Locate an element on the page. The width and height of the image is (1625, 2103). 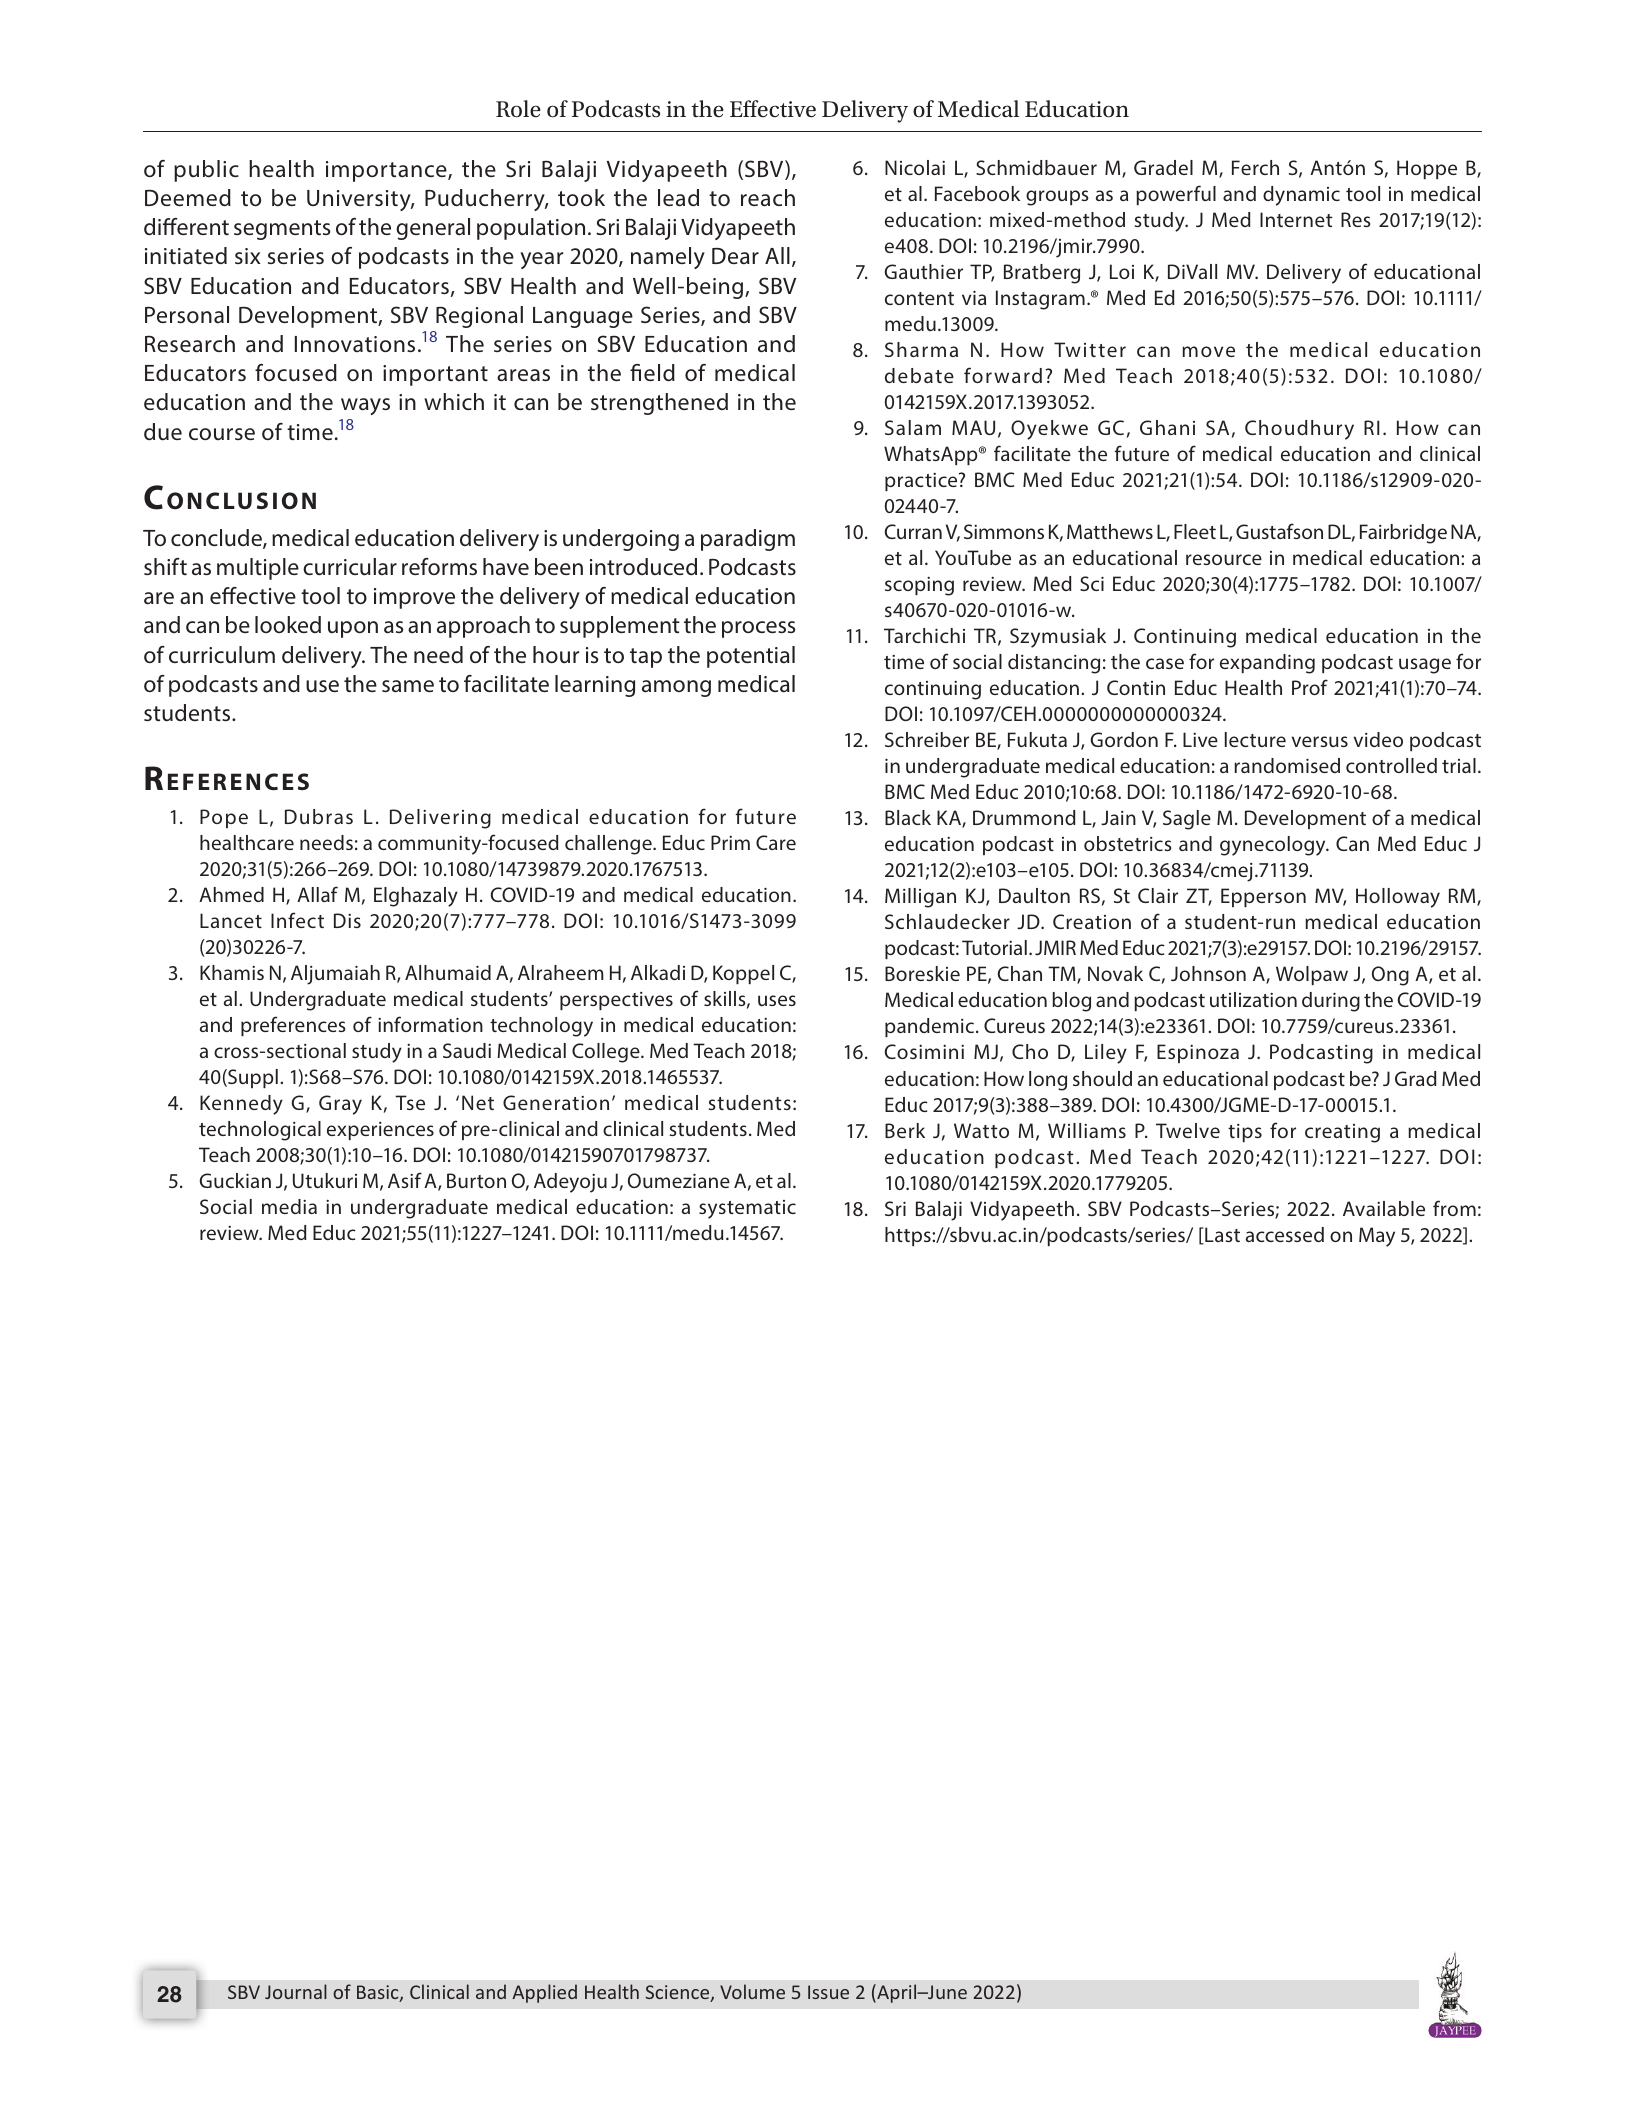
process is located at coordinates (758, 629).
